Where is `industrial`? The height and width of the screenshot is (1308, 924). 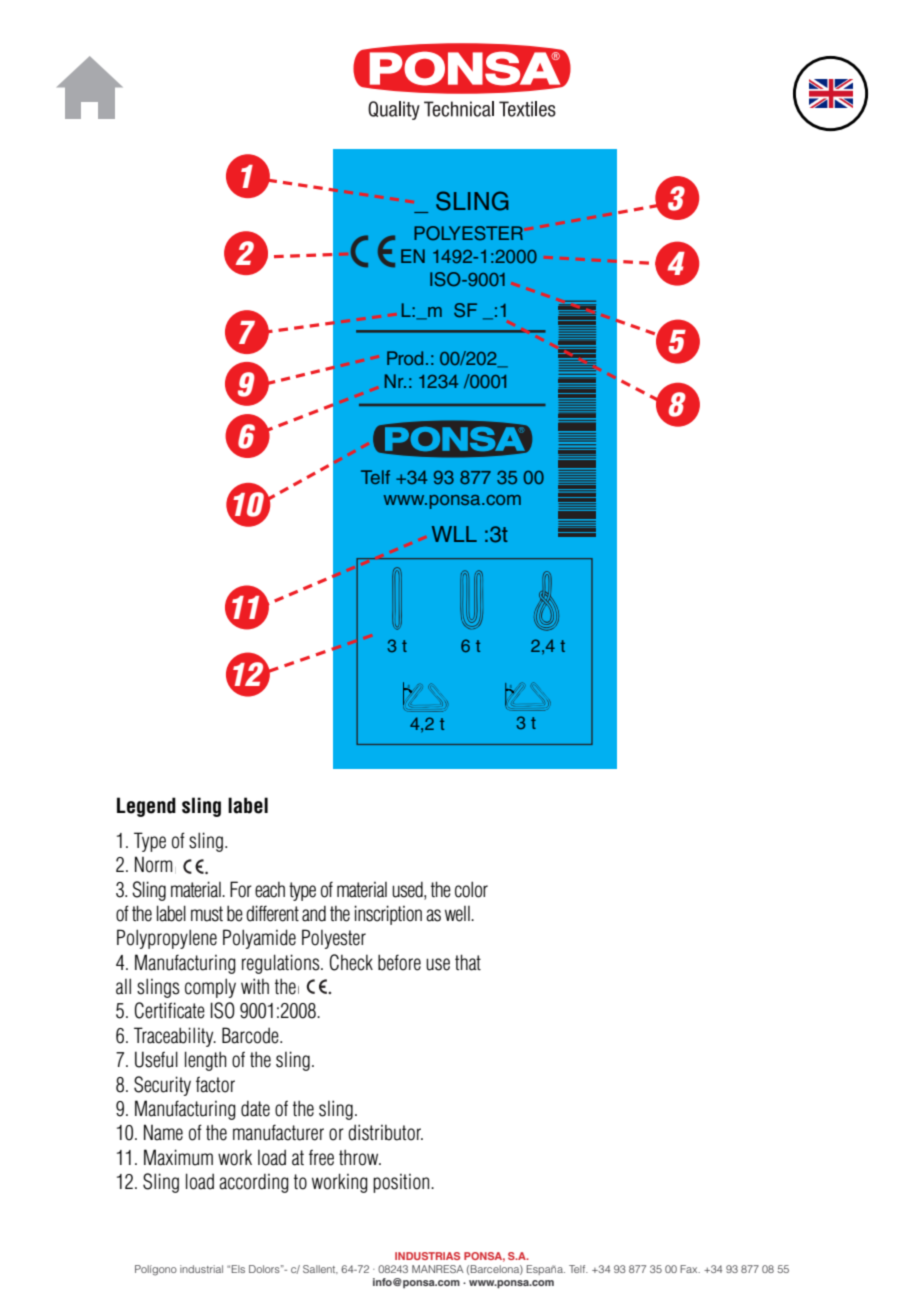
industrial is located at coordinates (201, 1269).
